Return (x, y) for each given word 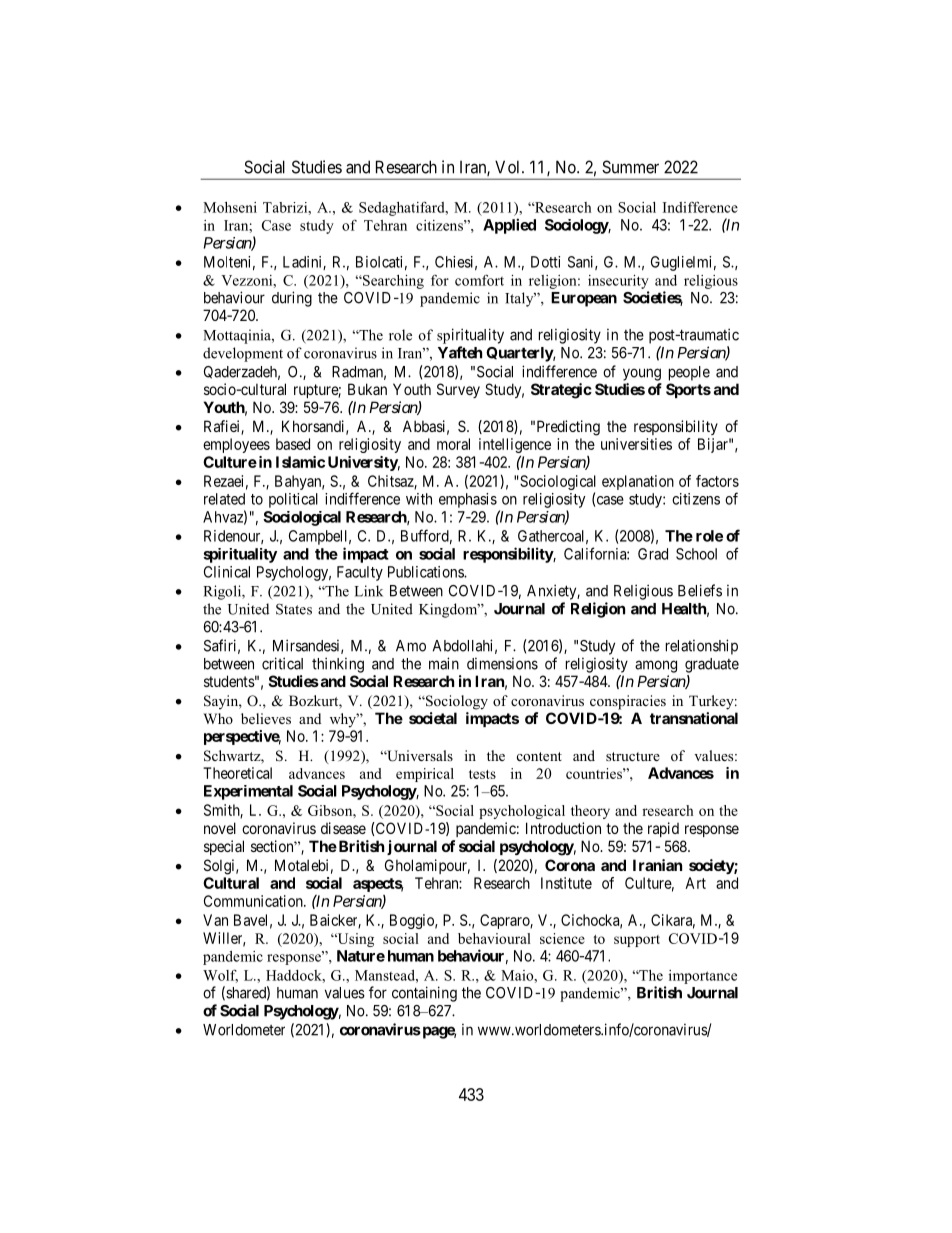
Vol (509, 167)
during (292, 299)
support (637, 941)
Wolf (220, 976)
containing (424, 994)
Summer (630, 167)
